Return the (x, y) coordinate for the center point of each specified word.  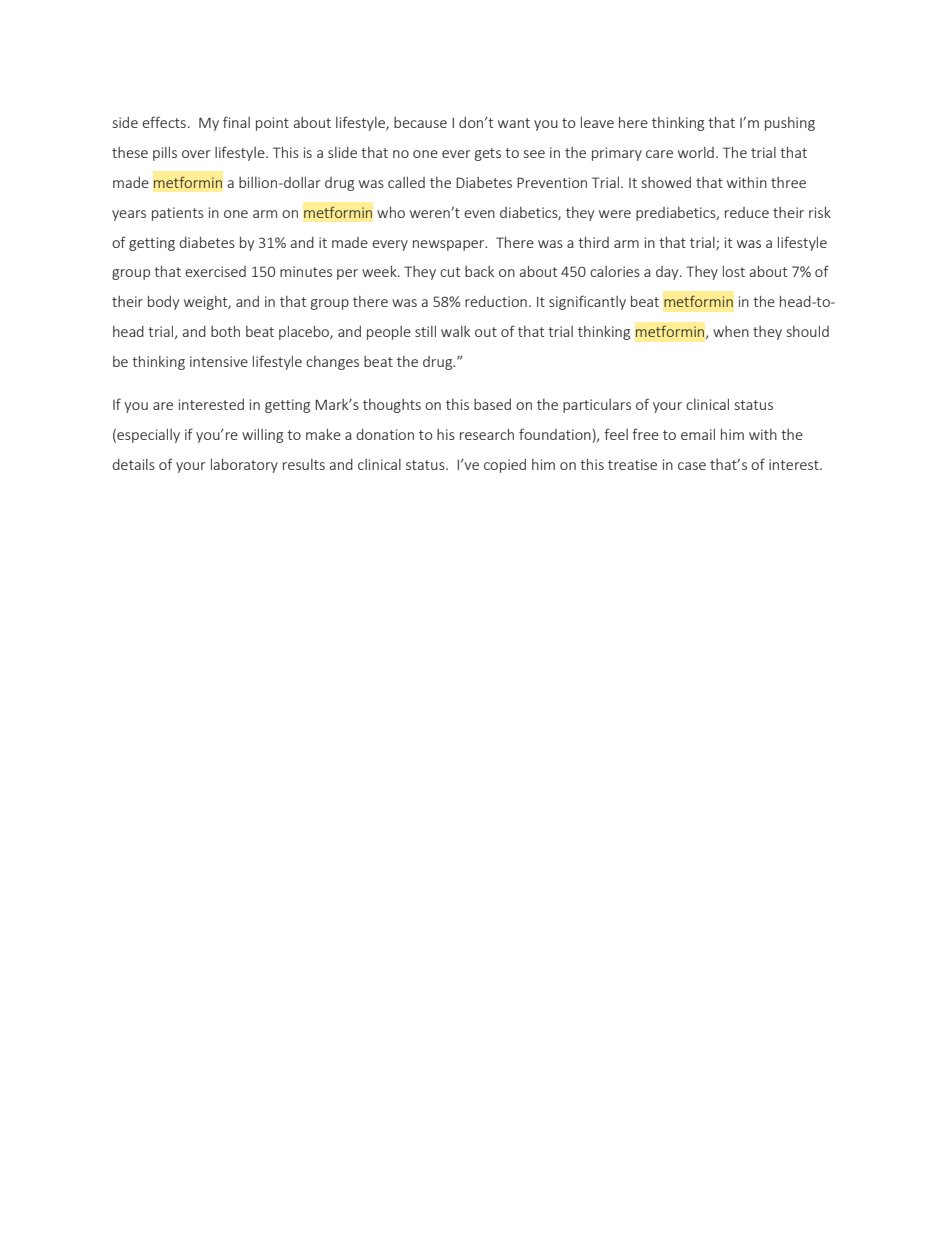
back (479, 271)
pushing (790, 124)
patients (178, 214)
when (731, 331)
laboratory (244, 465)
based (492, 404)
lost (734, 271)
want (514, 123)
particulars (597, 406)
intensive (219, 361)
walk (455, 331)
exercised (215, 271)
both (225, 331)
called (406, 182)
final (236, 122)
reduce (747, 212)
